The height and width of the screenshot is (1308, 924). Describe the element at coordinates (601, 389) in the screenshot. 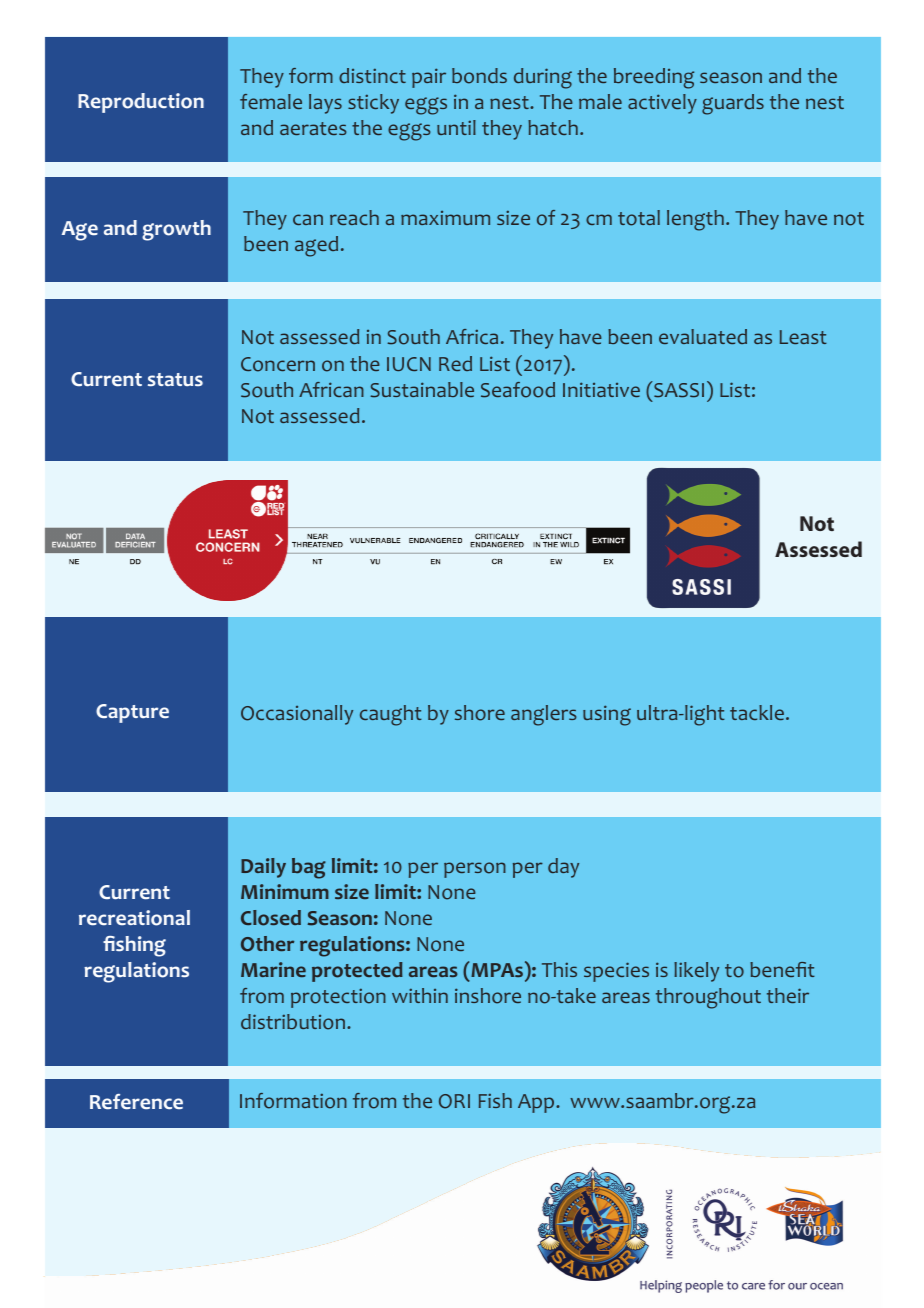

I see `Initiative` at that location.
